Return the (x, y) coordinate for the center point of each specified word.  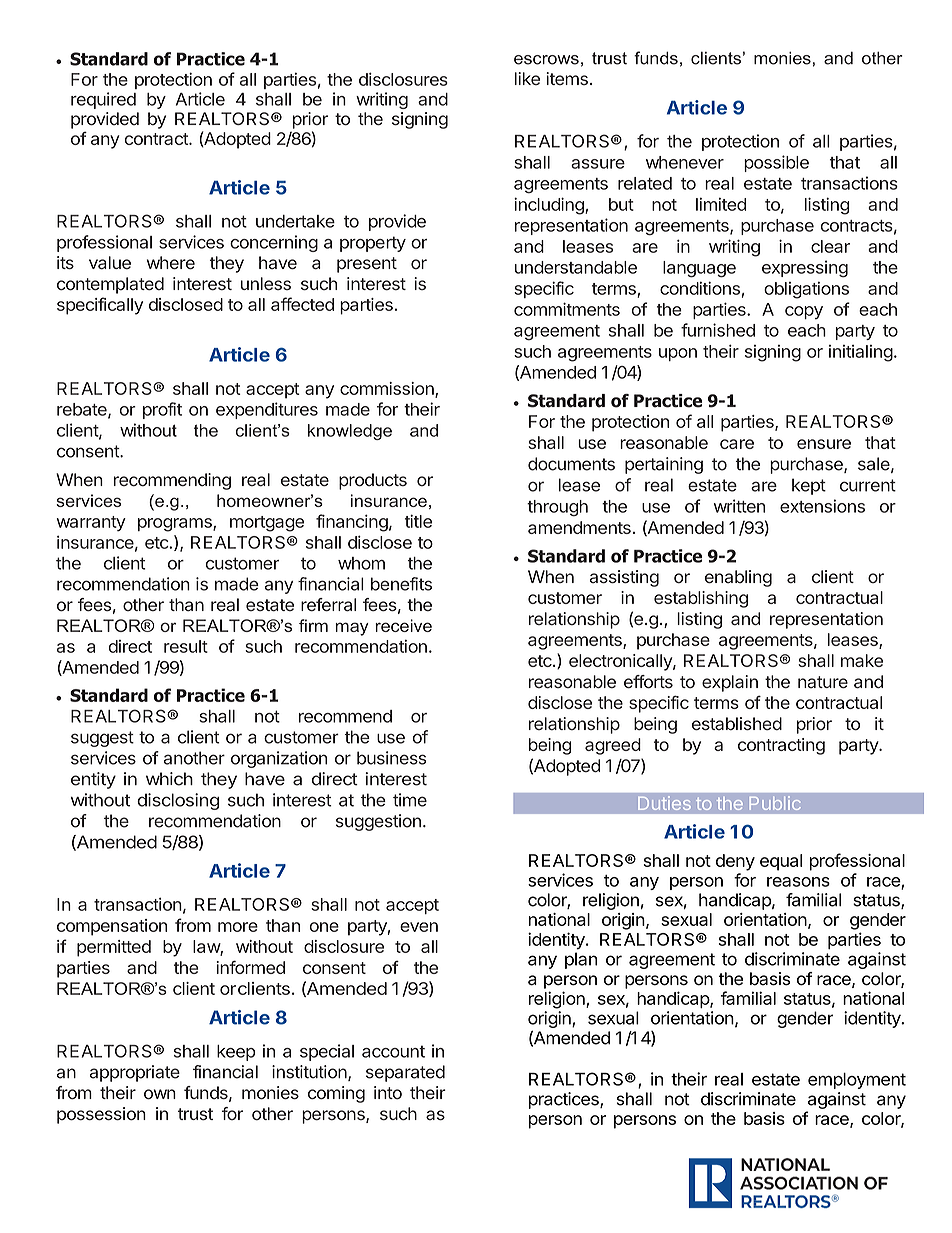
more (238, 927)
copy (804, 312)
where (171, 263)
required (103, 100)
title (418, 521)
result (186, 646)
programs (176, 525)
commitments (567, 309)
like (527, 78)
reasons (798, 882)
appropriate (135, 1073)
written (739, 506)
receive (403, 625)
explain (730, 683)
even (419, 927)
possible (776, 163)
